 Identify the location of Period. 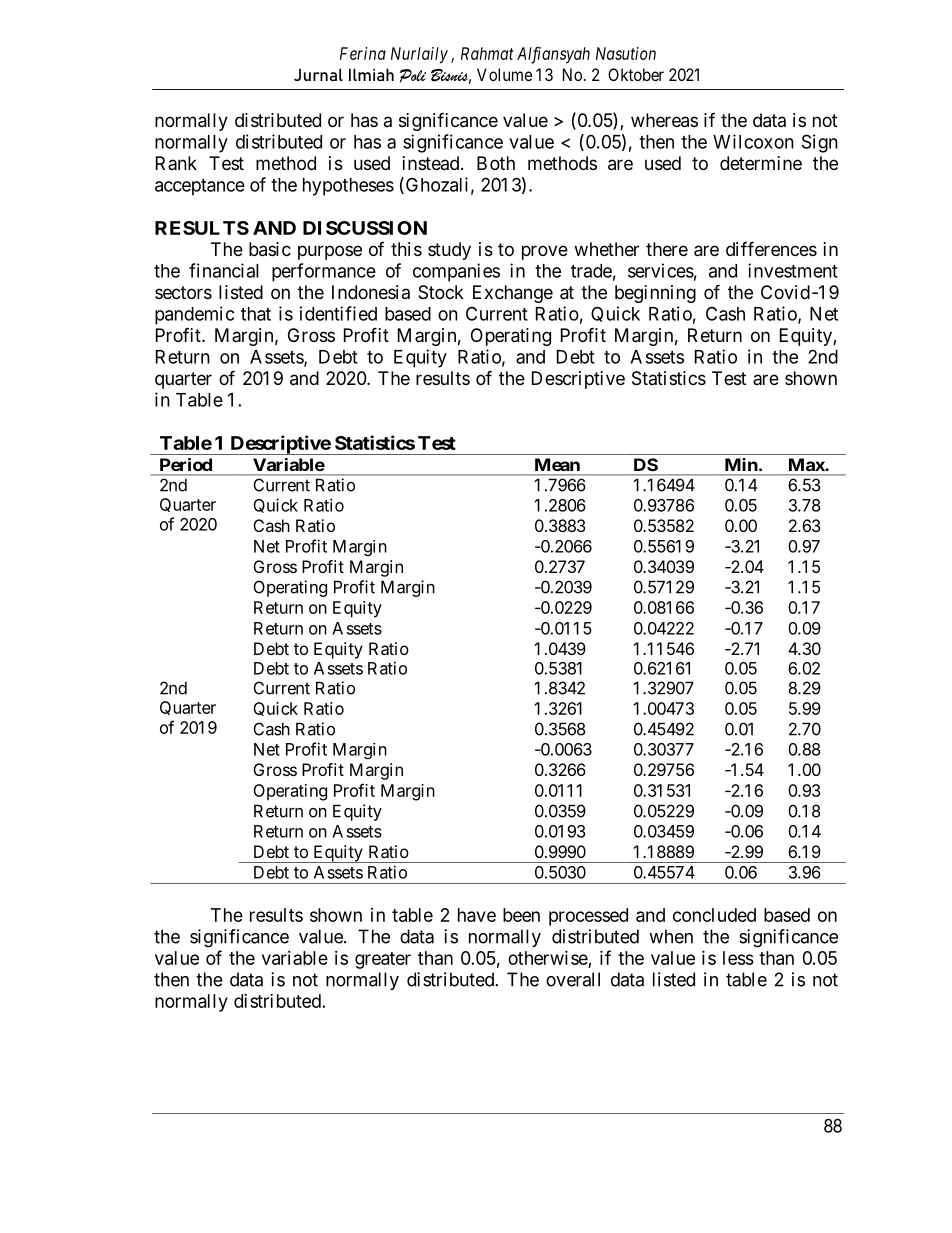
(186, 464).
